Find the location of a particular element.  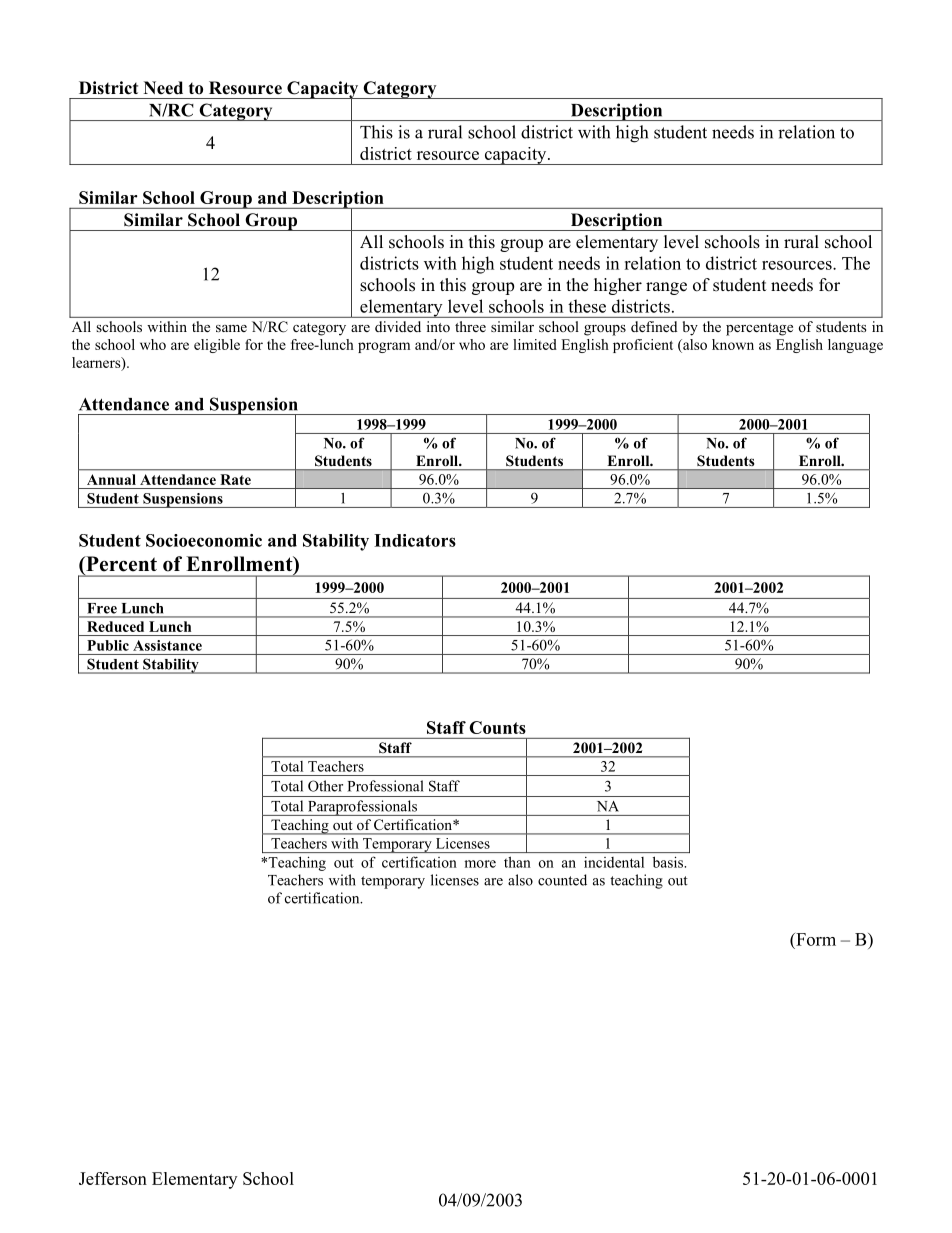

Jefferson is located at coordinates (113, 1178).
